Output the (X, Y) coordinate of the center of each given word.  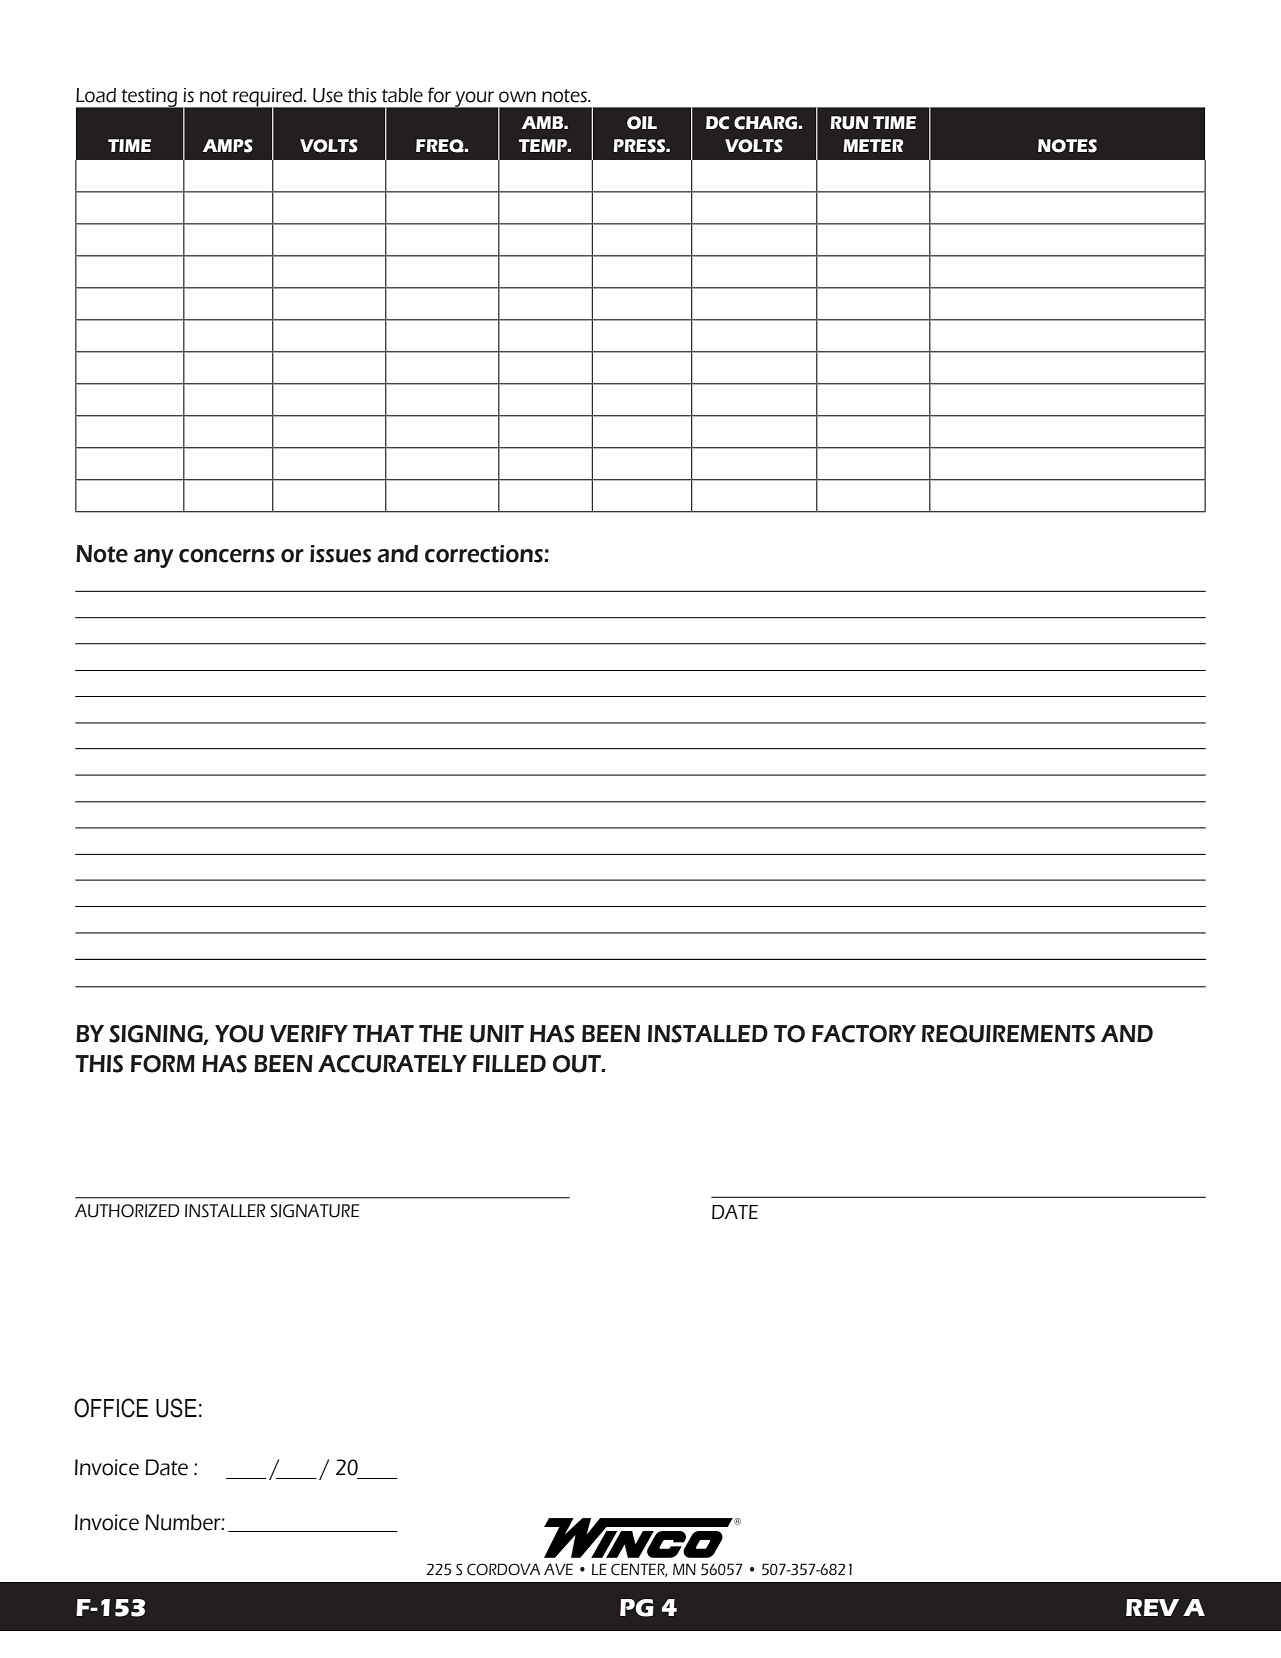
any (154, 558)
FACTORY (864, 1034)
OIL (642, 123)
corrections (485, 554)
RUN (849, 123)
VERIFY (309, 1033)
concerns (227, 556)
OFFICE (111, 1408)
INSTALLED (708, 1034)
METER (873, 145)
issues (340, 554)
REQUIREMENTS (1008, 1034)
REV (1152, 1607)
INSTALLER (225, 1211)
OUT (578, 1064)
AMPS (228, 146)
